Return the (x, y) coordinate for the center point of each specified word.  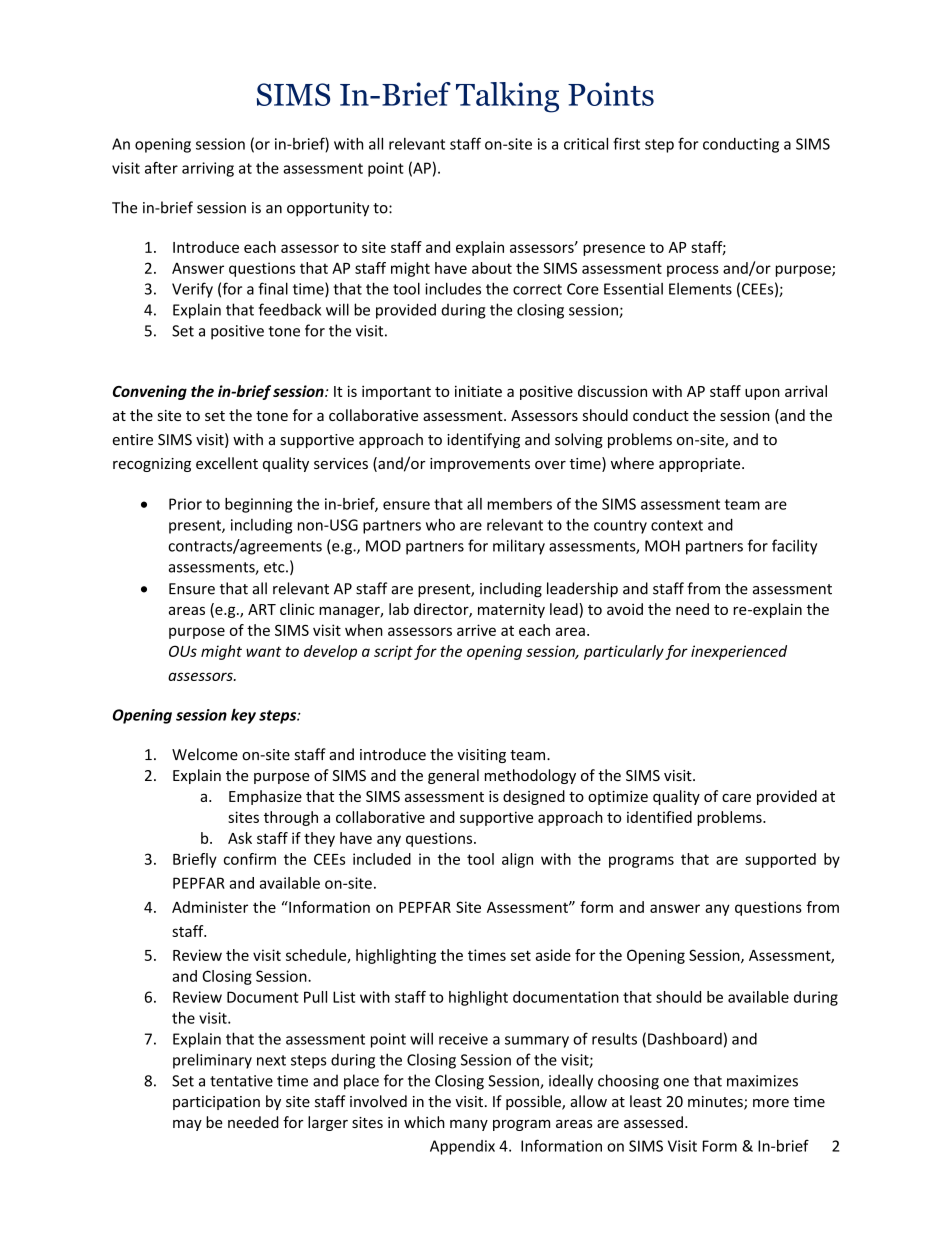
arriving (208, 169)
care (736, 797)
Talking (507, 97)
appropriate (701, 465)
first (626, 143)
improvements (480, 465)
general (453, 776)
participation (216, 1103)
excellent (227, 463)
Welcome (205, 754)
